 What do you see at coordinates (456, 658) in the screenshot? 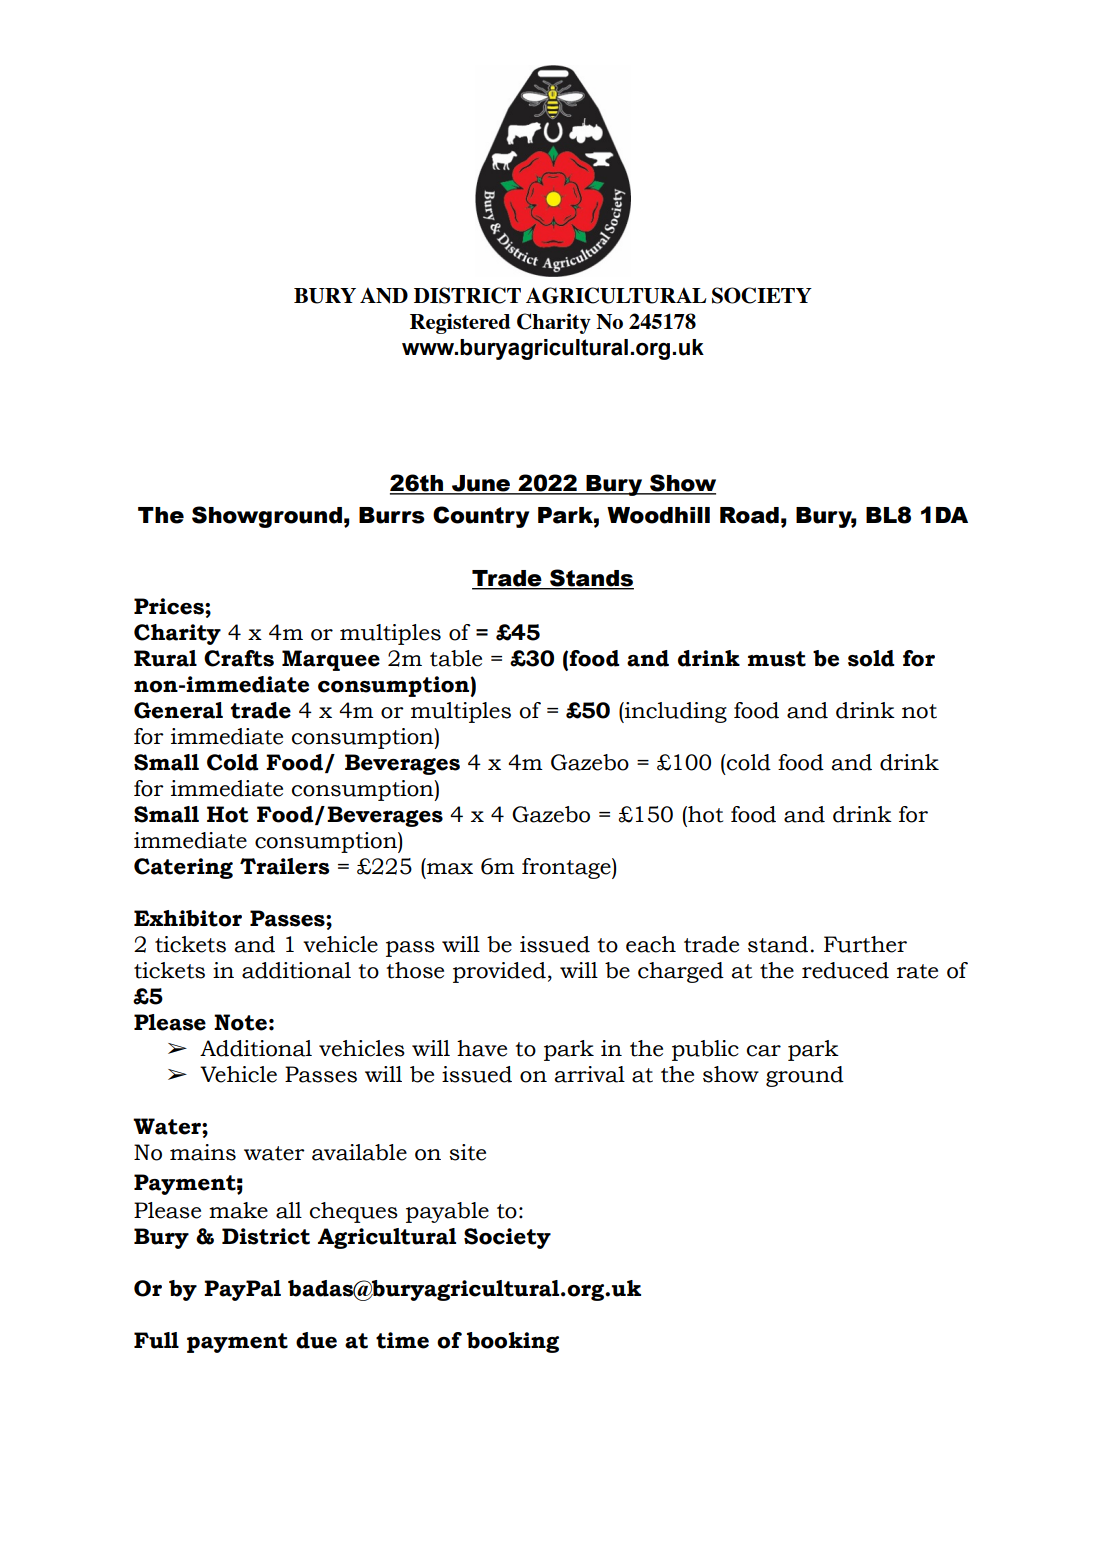
I see `table` at bounding box center [456, 658].
